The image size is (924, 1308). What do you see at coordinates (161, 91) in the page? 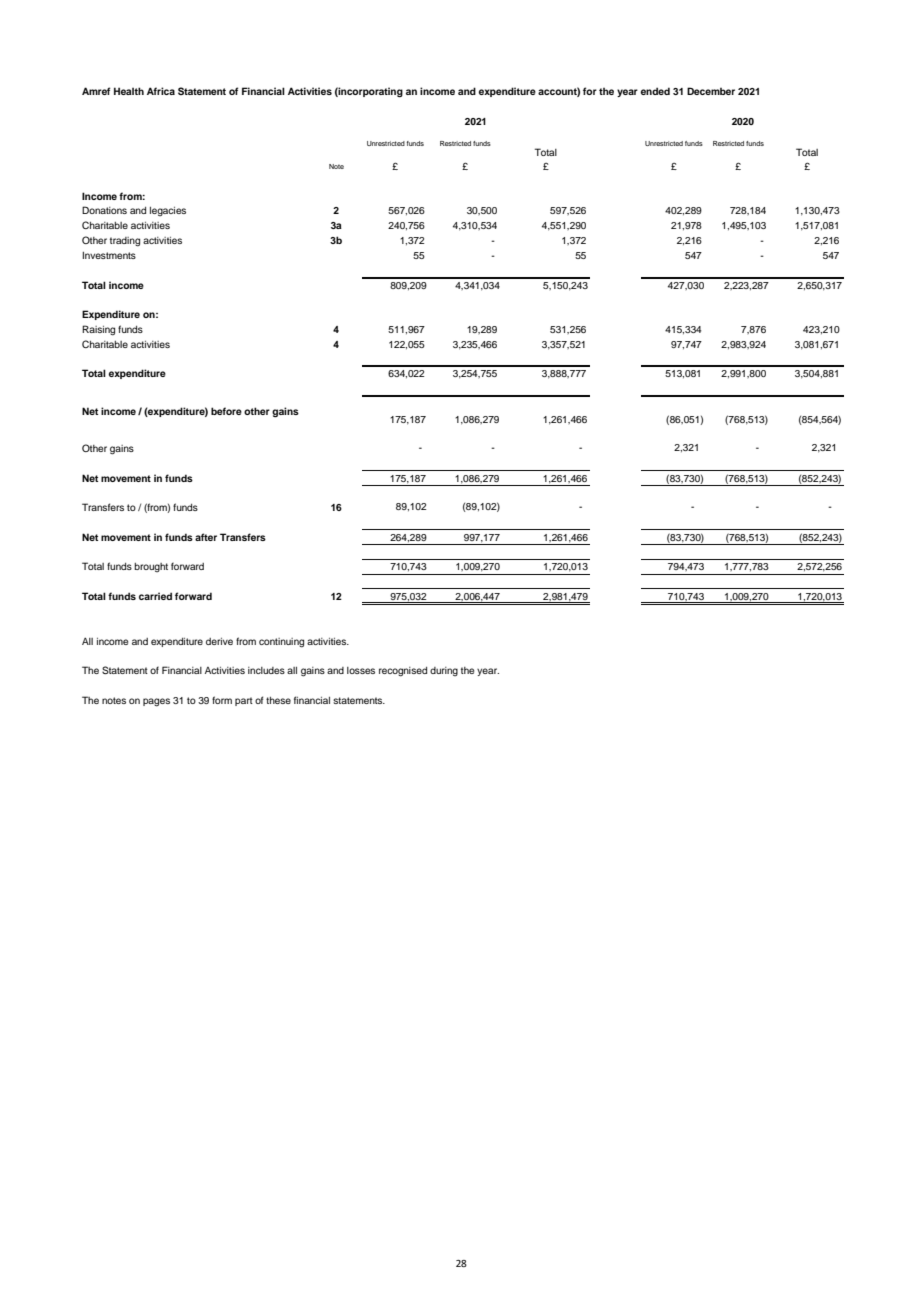
I see `Africa` at bounding box center [161, 91].
